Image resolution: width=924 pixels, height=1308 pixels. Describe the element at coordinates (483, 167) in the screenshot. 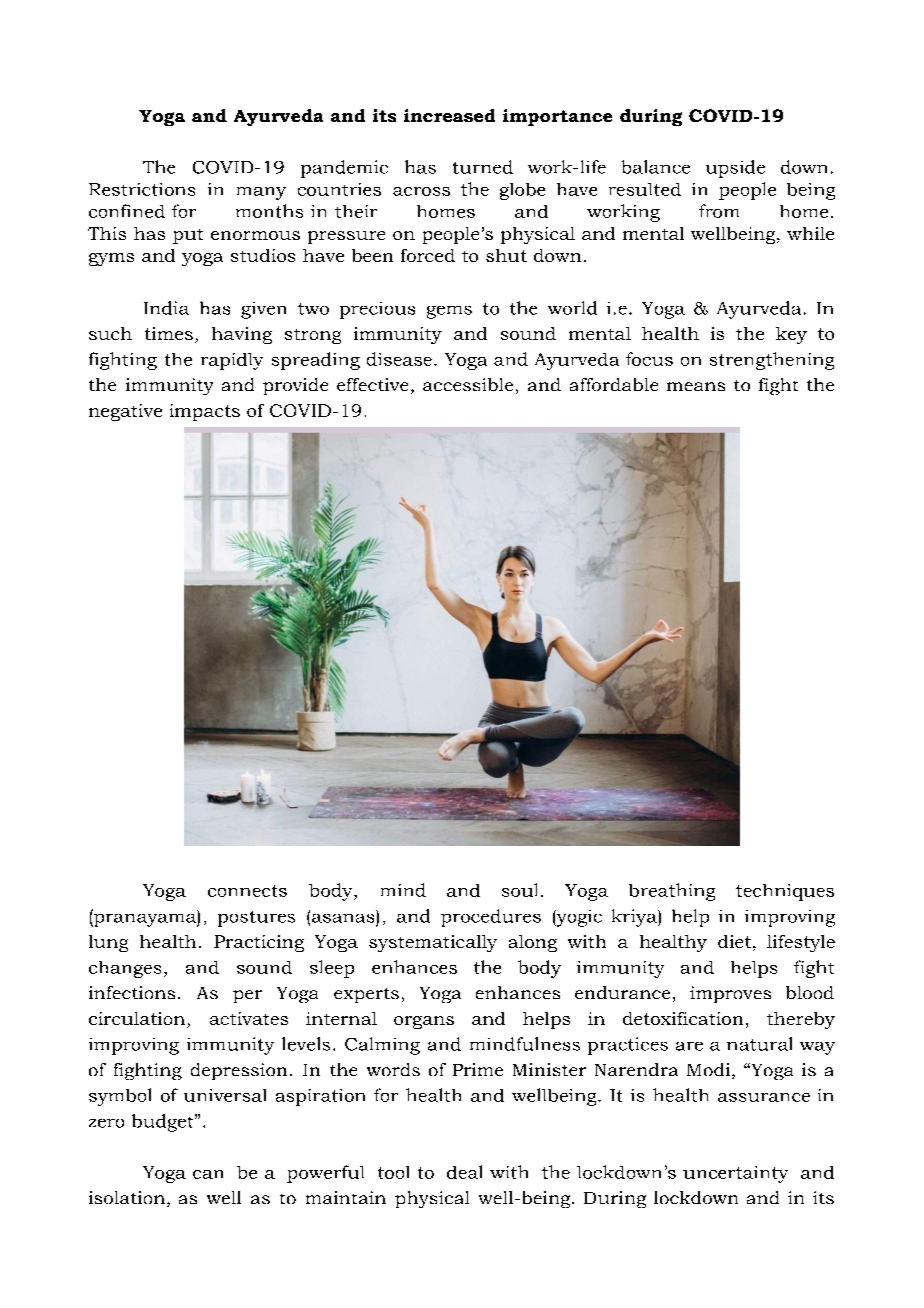

I see `turned` at that location.
